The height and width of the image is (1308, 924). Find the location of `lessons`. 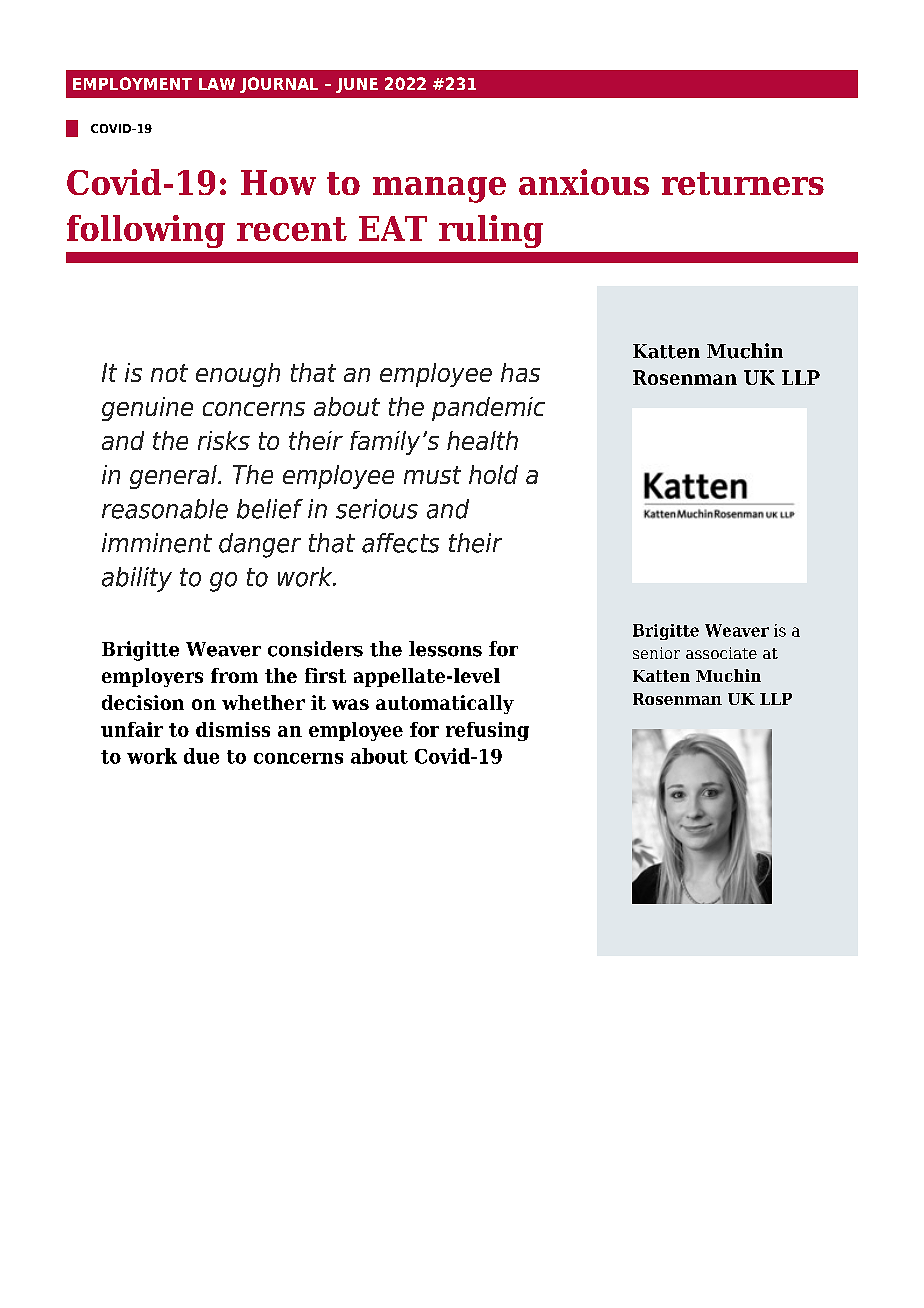

lessons is located at coordinates (445, 649).
